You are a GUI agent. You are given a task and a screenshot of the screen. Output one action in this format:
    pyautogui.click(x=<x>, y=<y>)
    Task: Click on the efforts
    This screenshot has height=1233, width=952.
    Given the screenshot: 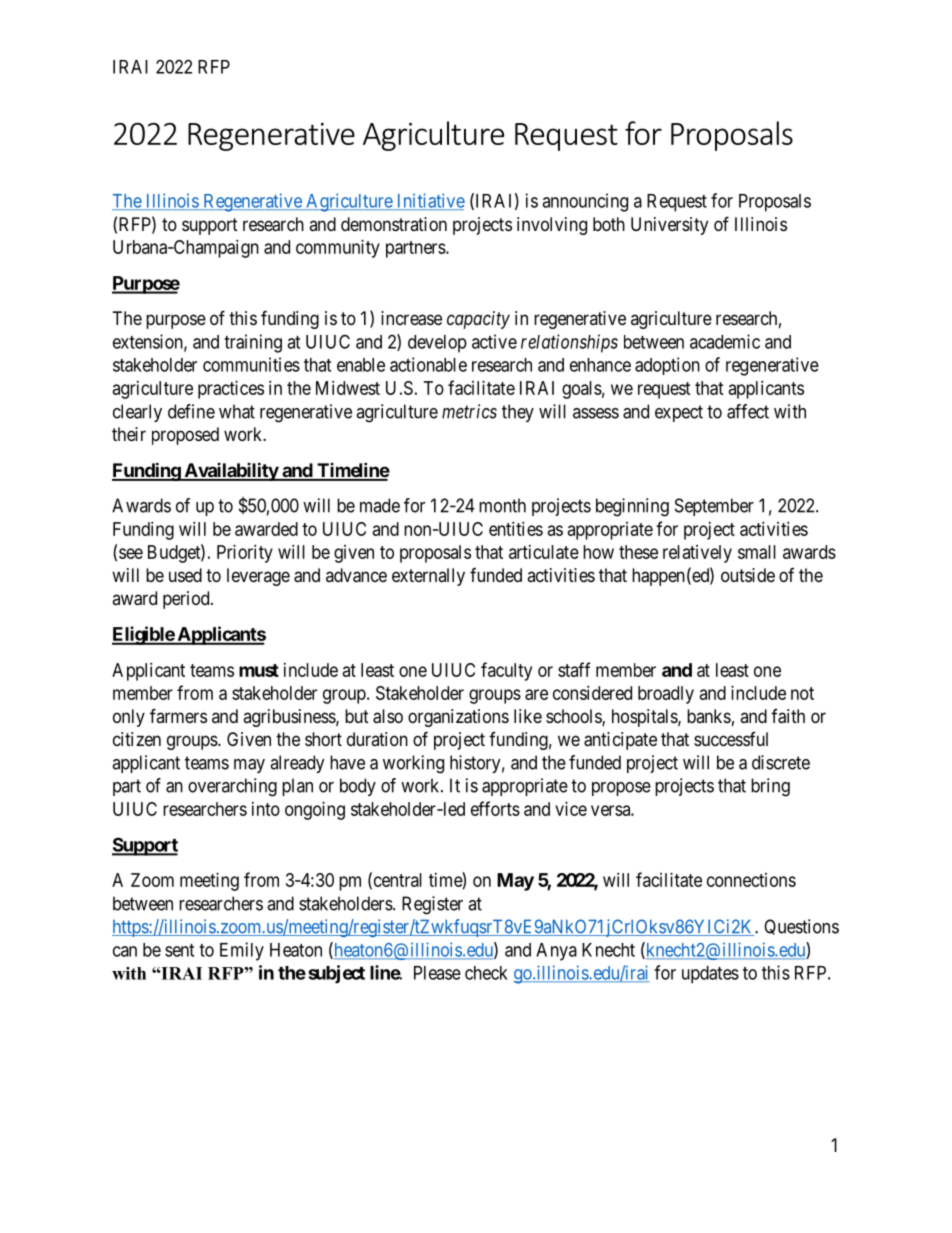 What is the action you would take?
    pyautogui.click(x=495, y=808)
